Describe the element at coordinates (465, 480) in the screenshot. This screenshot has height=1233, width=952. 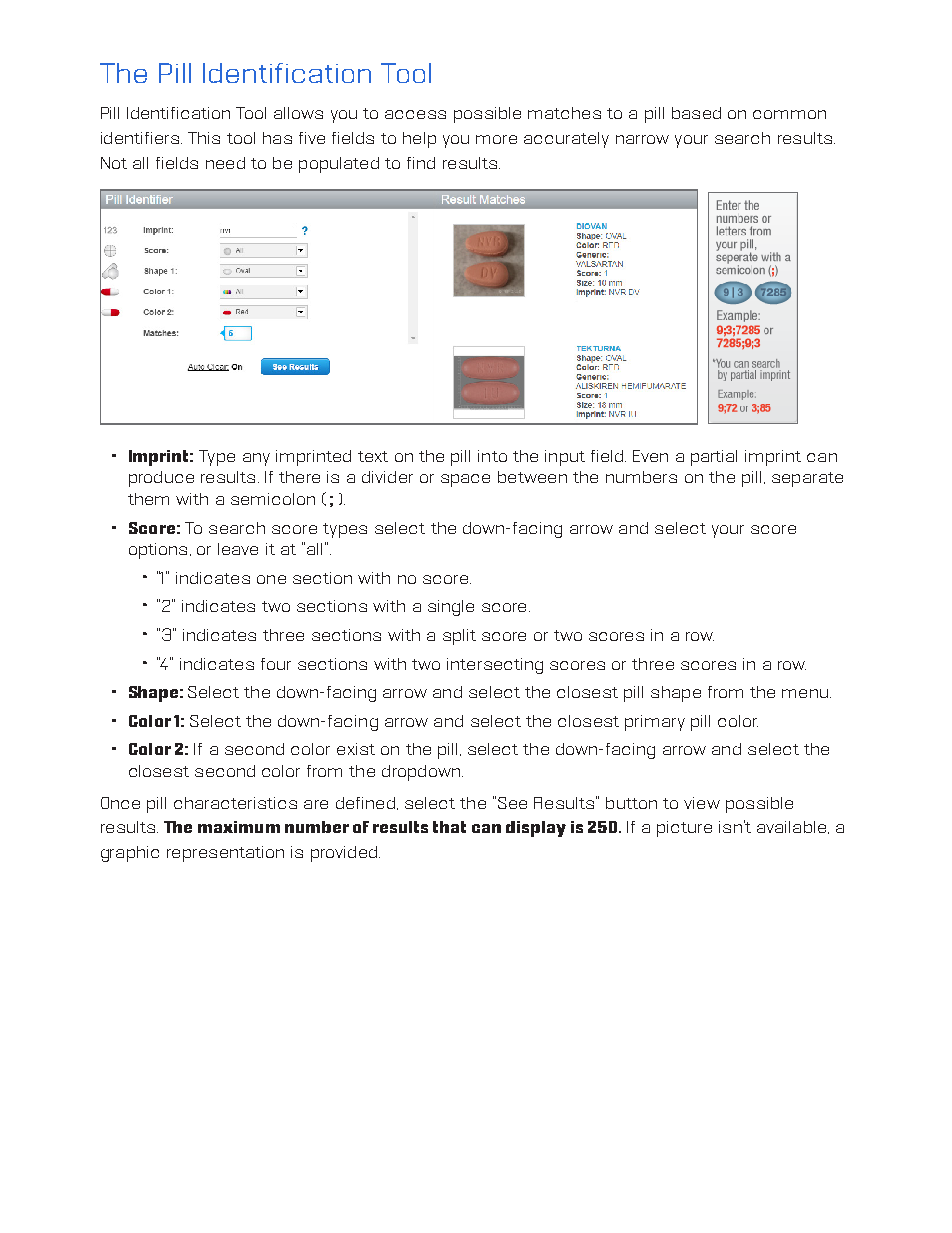
I see `space` at that location.
